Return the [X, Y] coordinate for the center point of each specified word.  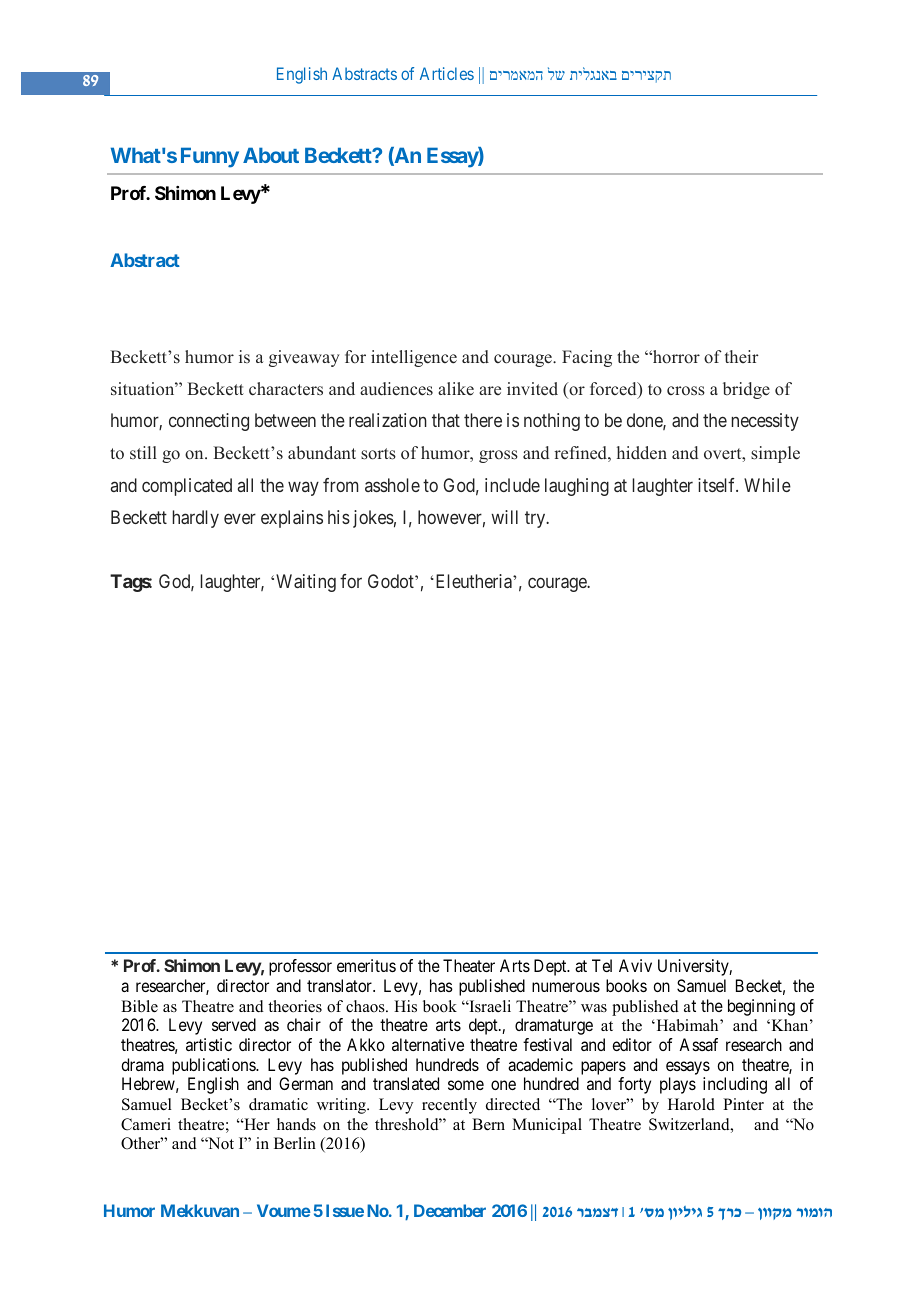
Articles [447, 73]
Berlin [295, 1143]
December [450, 1210]
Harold [691, 1104]
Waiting [306, 583]
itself [718, 485]
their [742, 356]
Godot [392, 581]
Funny [210, 157]
